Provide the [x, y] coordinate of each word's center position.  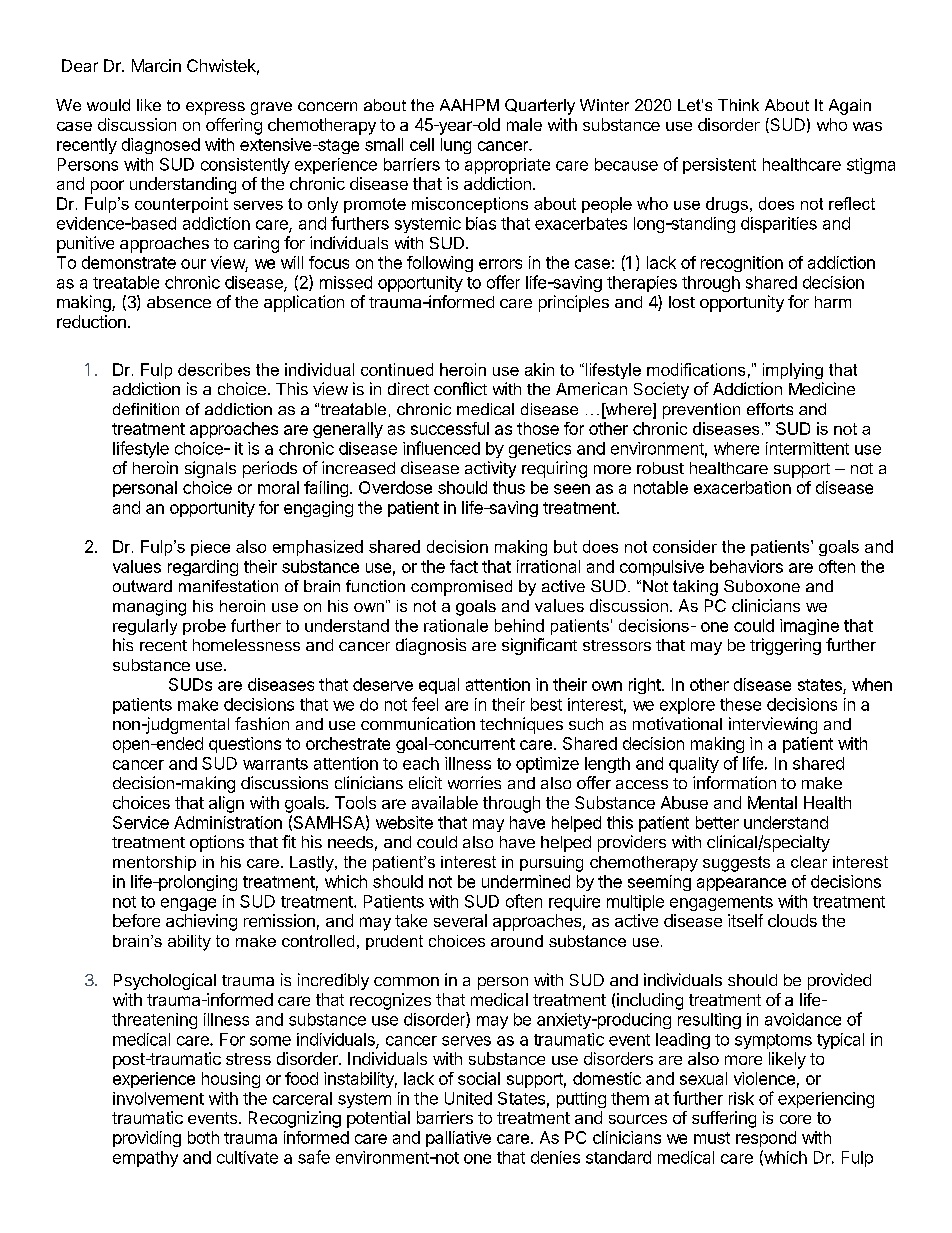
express [215, 108]
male [524, 124]
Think [738, 105]
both [203, 1137]
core [795, 1119]
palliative [458, 1139]
